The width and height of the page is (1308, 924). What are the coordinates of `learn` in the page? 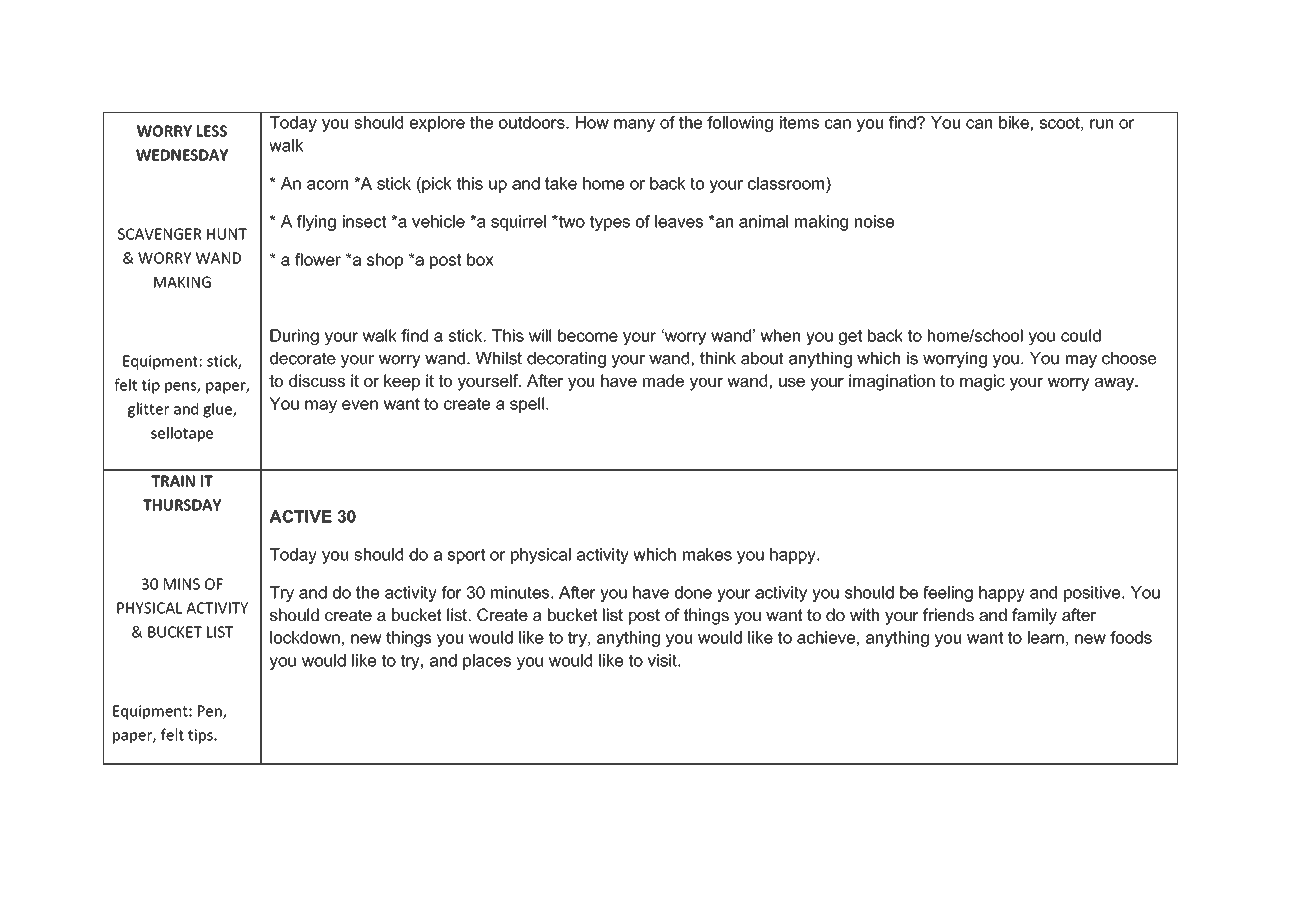 It's located at (1046, 637).
